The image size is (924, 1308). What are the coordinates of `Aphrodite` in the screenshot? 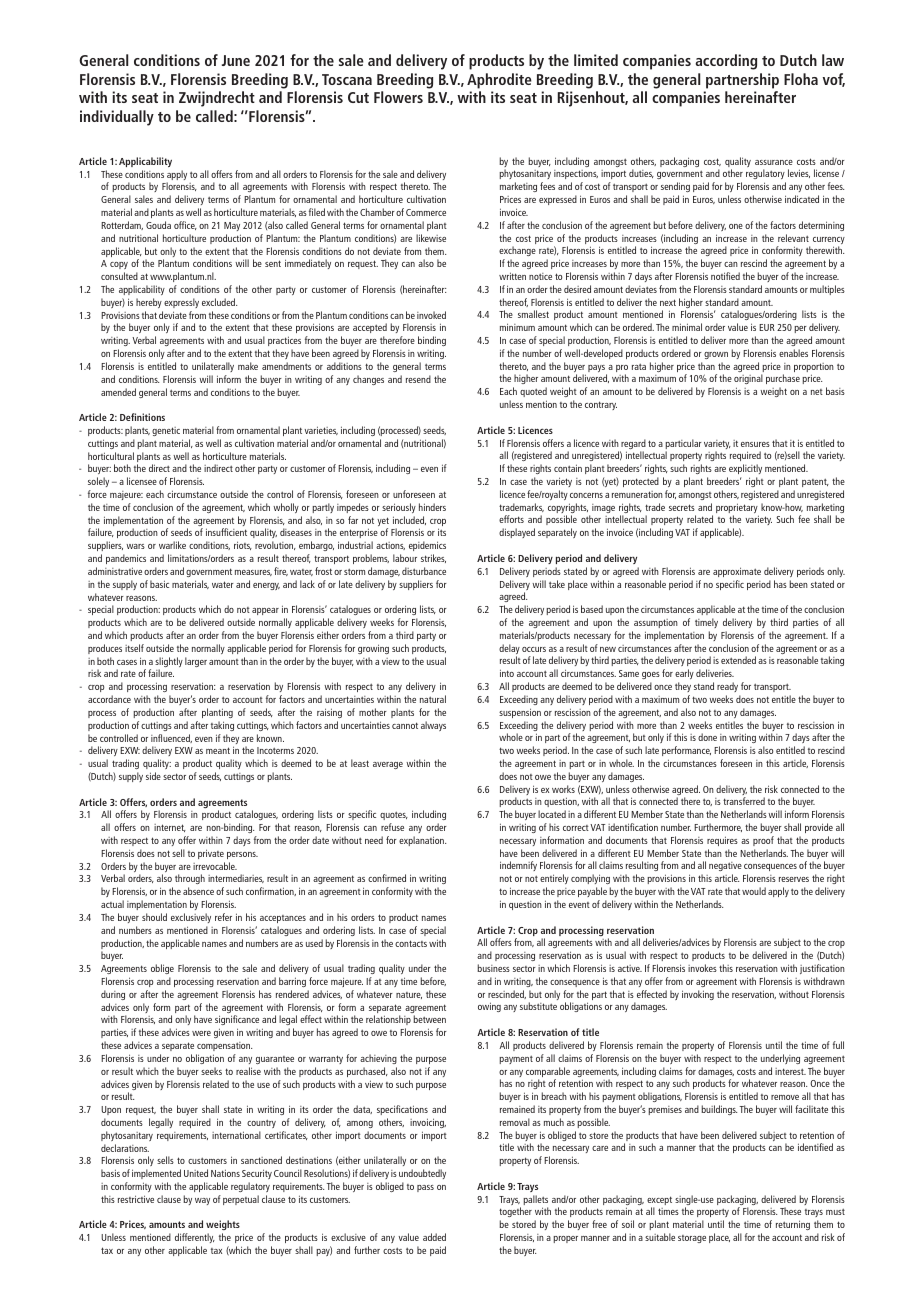 It's located at (499, 81).
